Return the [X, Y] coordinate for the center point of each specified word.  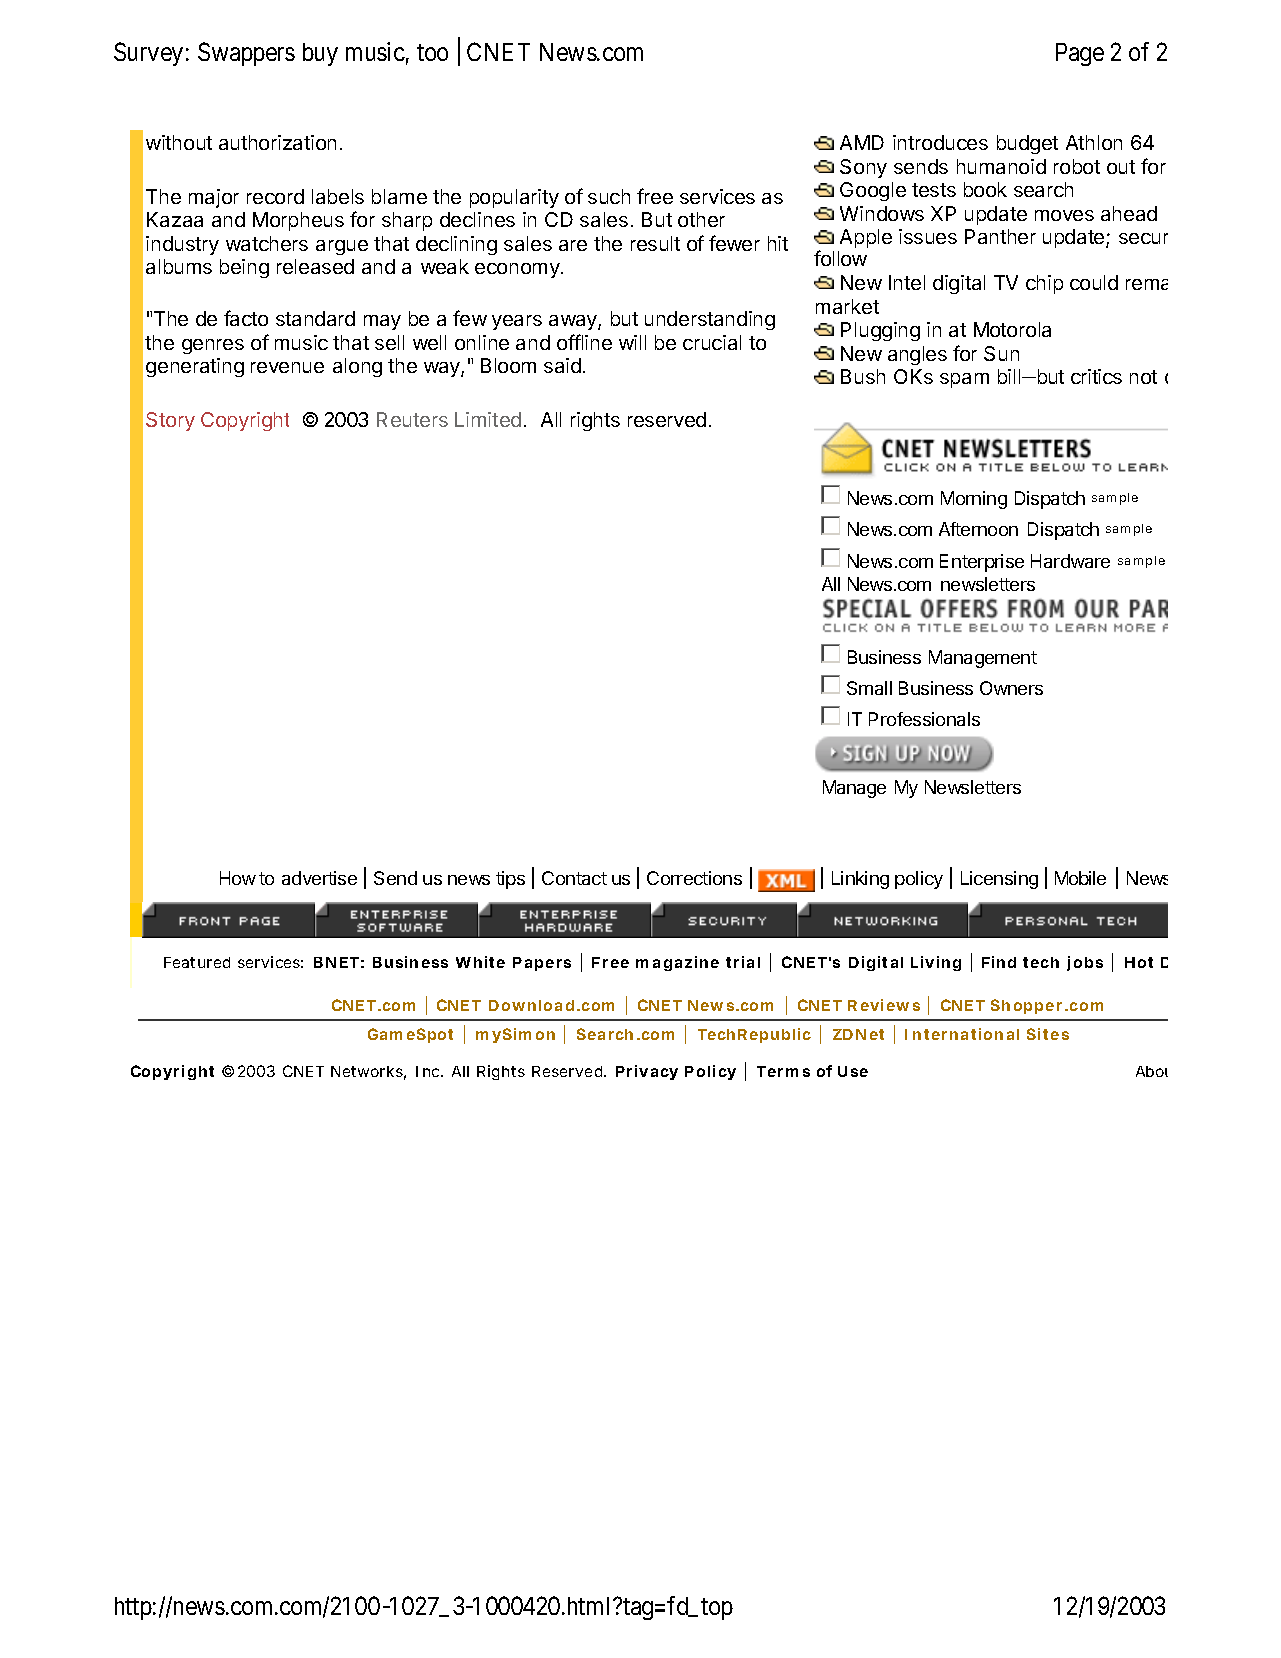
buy [320, 54]
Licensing [999, 880]
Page [1080, 54]
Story [170, 421]
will [632, 342]
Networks [368, 1073]
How [238, 878]
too [432, 52]
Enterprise [982, 563]
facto [246, 318]
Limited [488, 419]
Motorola [1012, 329]
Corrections [694, 878]
